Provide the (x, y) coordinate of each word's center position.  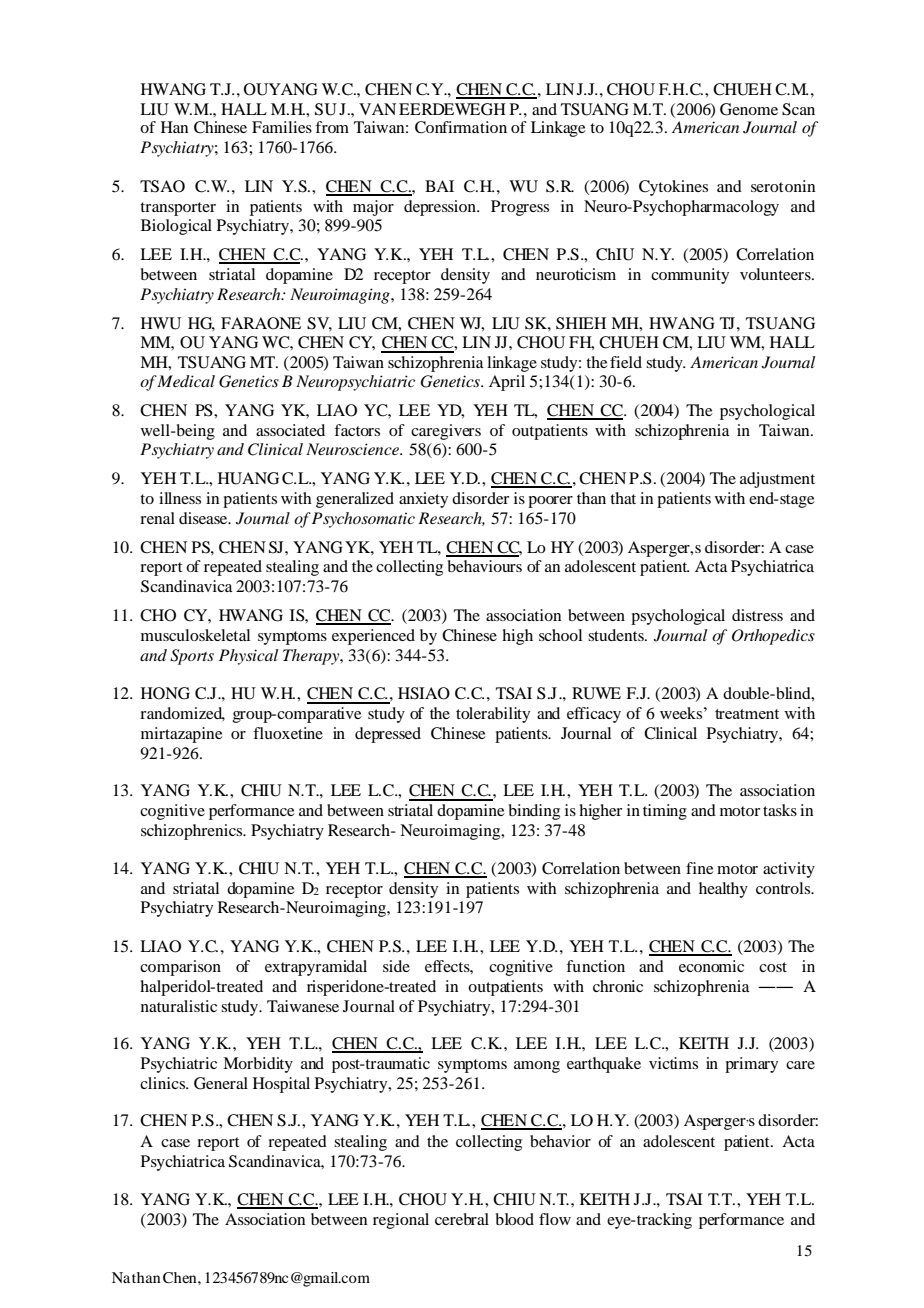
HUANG (248, 478)
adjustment (777, 480)
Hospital (281, 1085)
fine (700, 868)
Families (282, 127)
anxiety (423, 500)
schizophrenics (193, 832)
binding (534, 812)
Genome (749, 109)
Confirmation (461, 127)
